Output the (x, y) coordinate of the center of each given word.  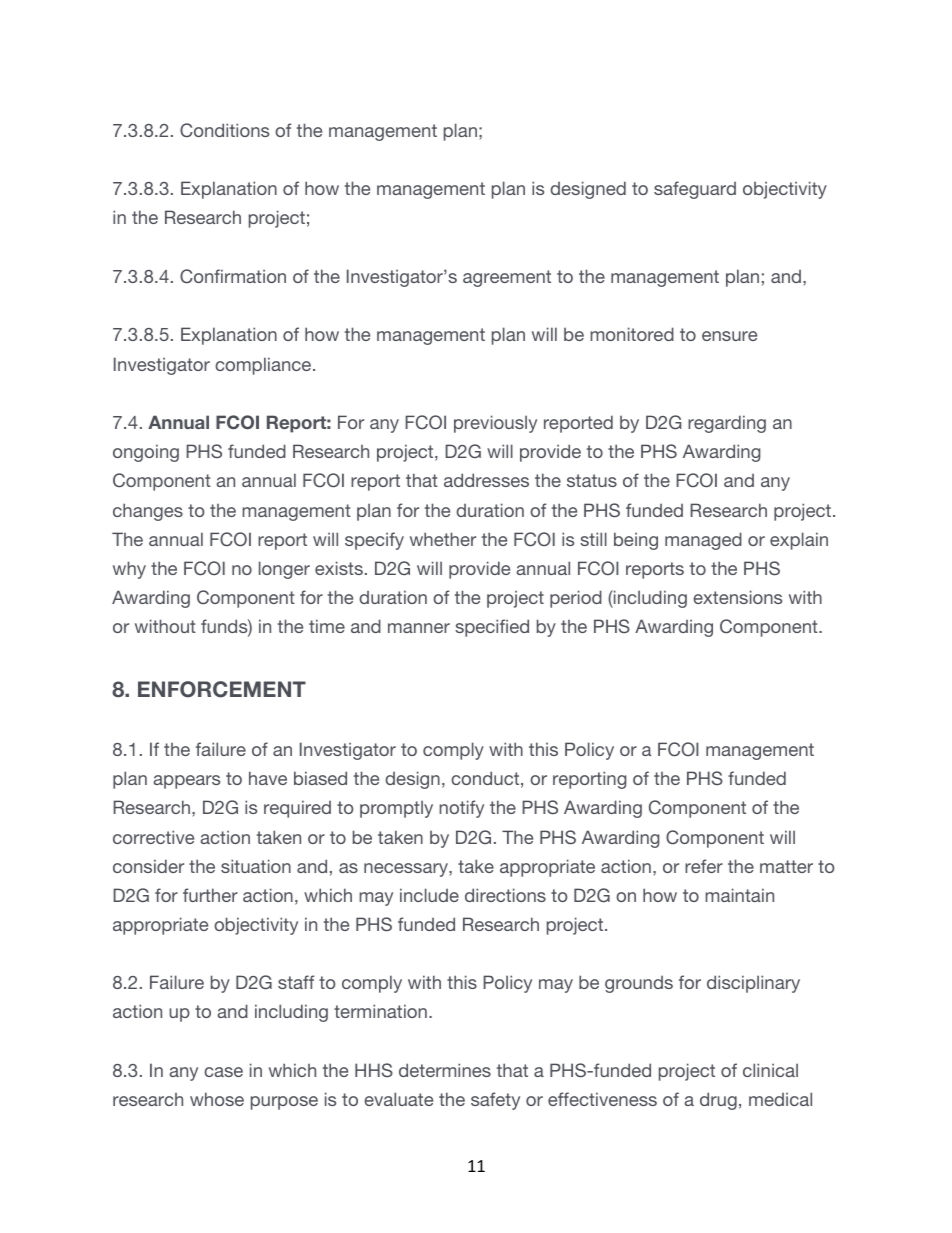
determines (445, 1070)
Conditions (224, 130)
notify (461, 809)
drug (718, 1101)
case (223, 1072)
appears (186, 782)
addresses (486, 480)
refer (704, 866)
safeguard (695, 190)
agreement (507, 278)
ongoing (146, 453)
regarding (727, 424)
